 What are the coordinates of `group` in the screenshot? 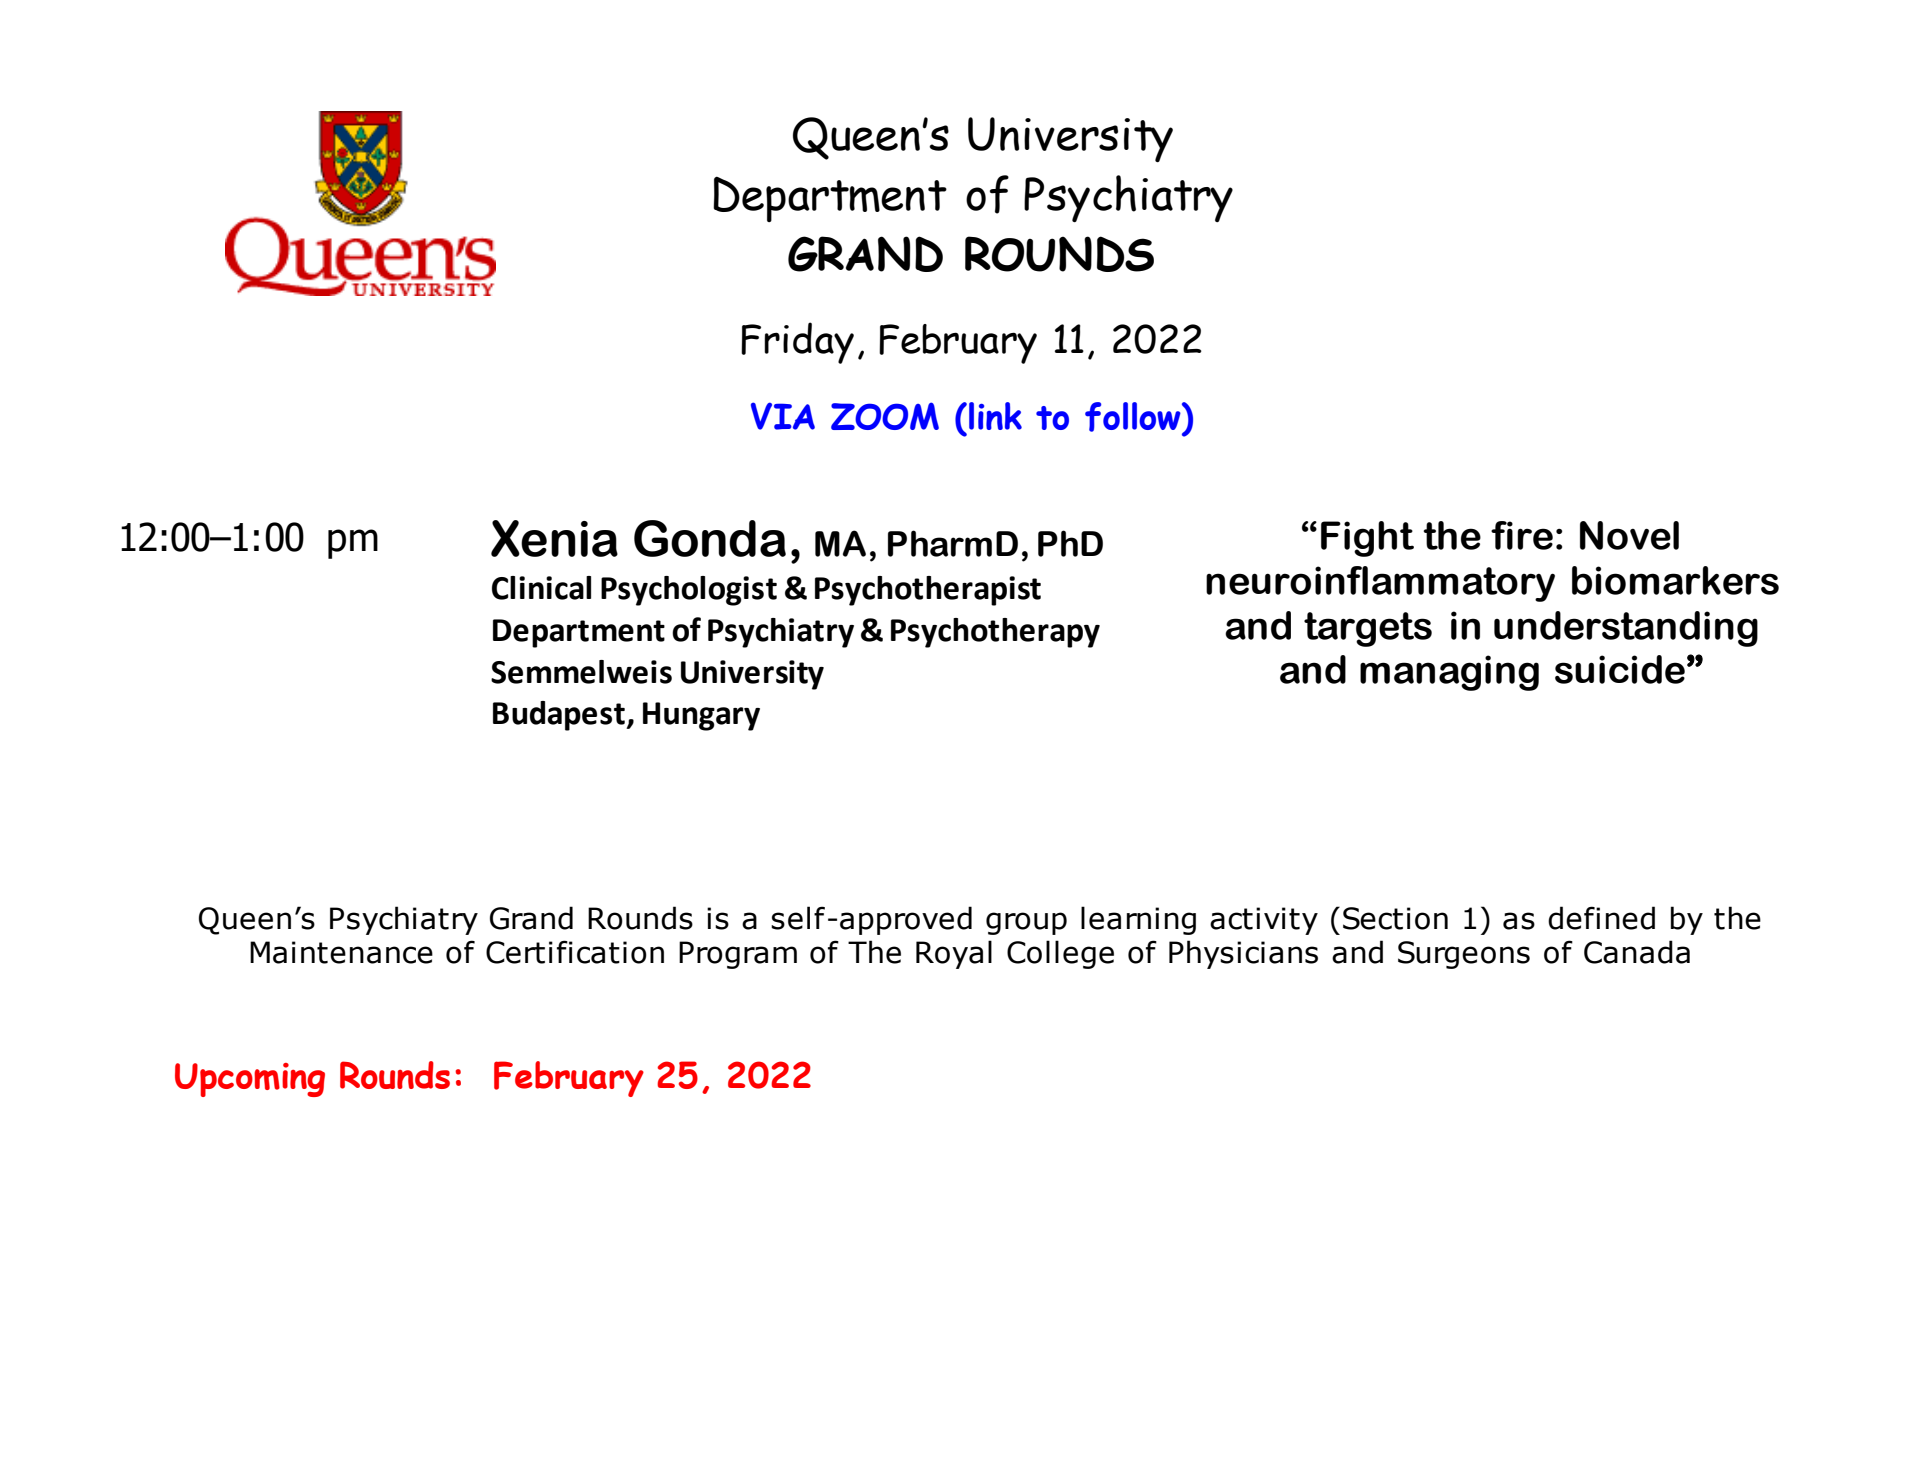 It's located at (1026, 923).
